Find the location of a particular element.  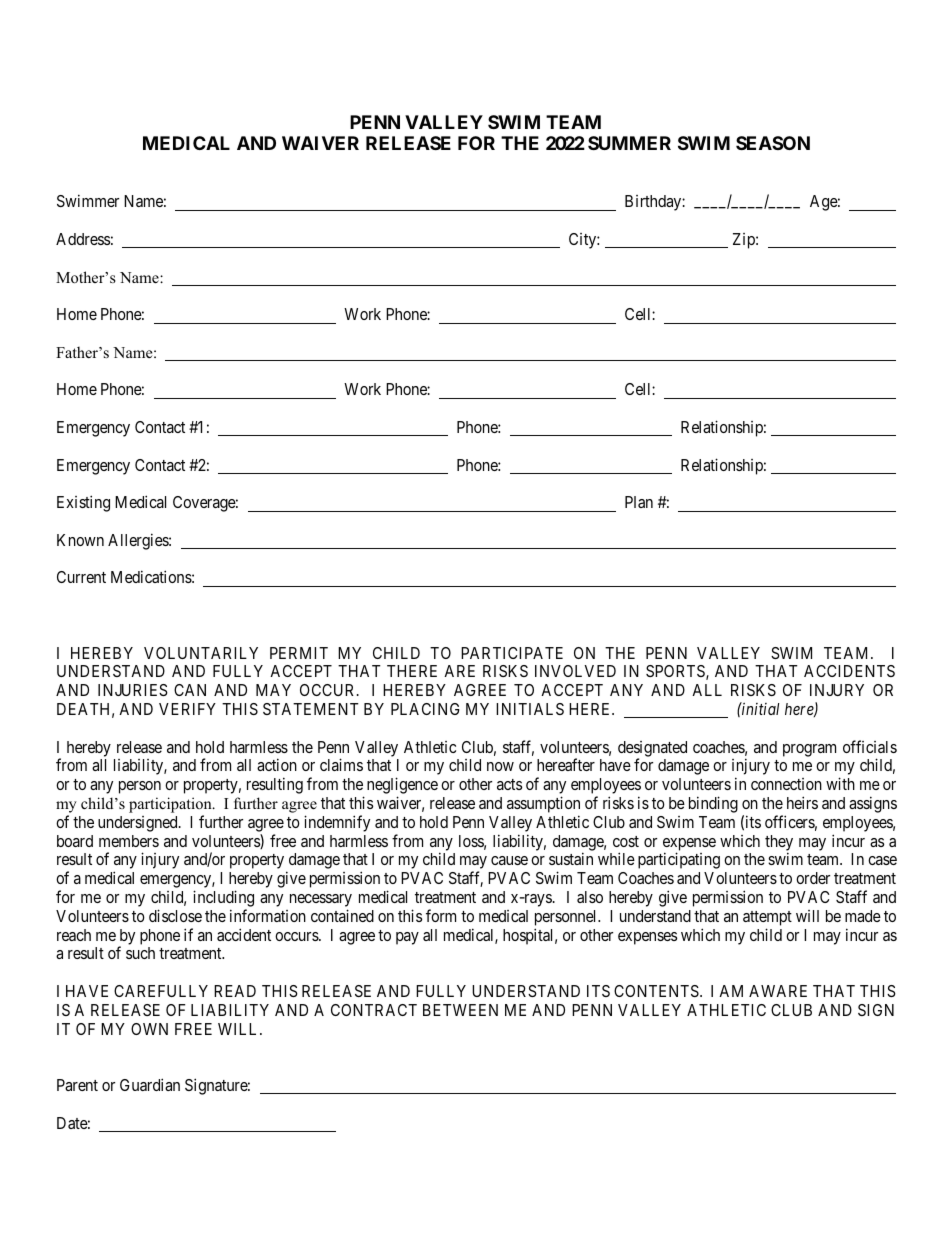

SUMMER is located at coordinates (629, 143).
